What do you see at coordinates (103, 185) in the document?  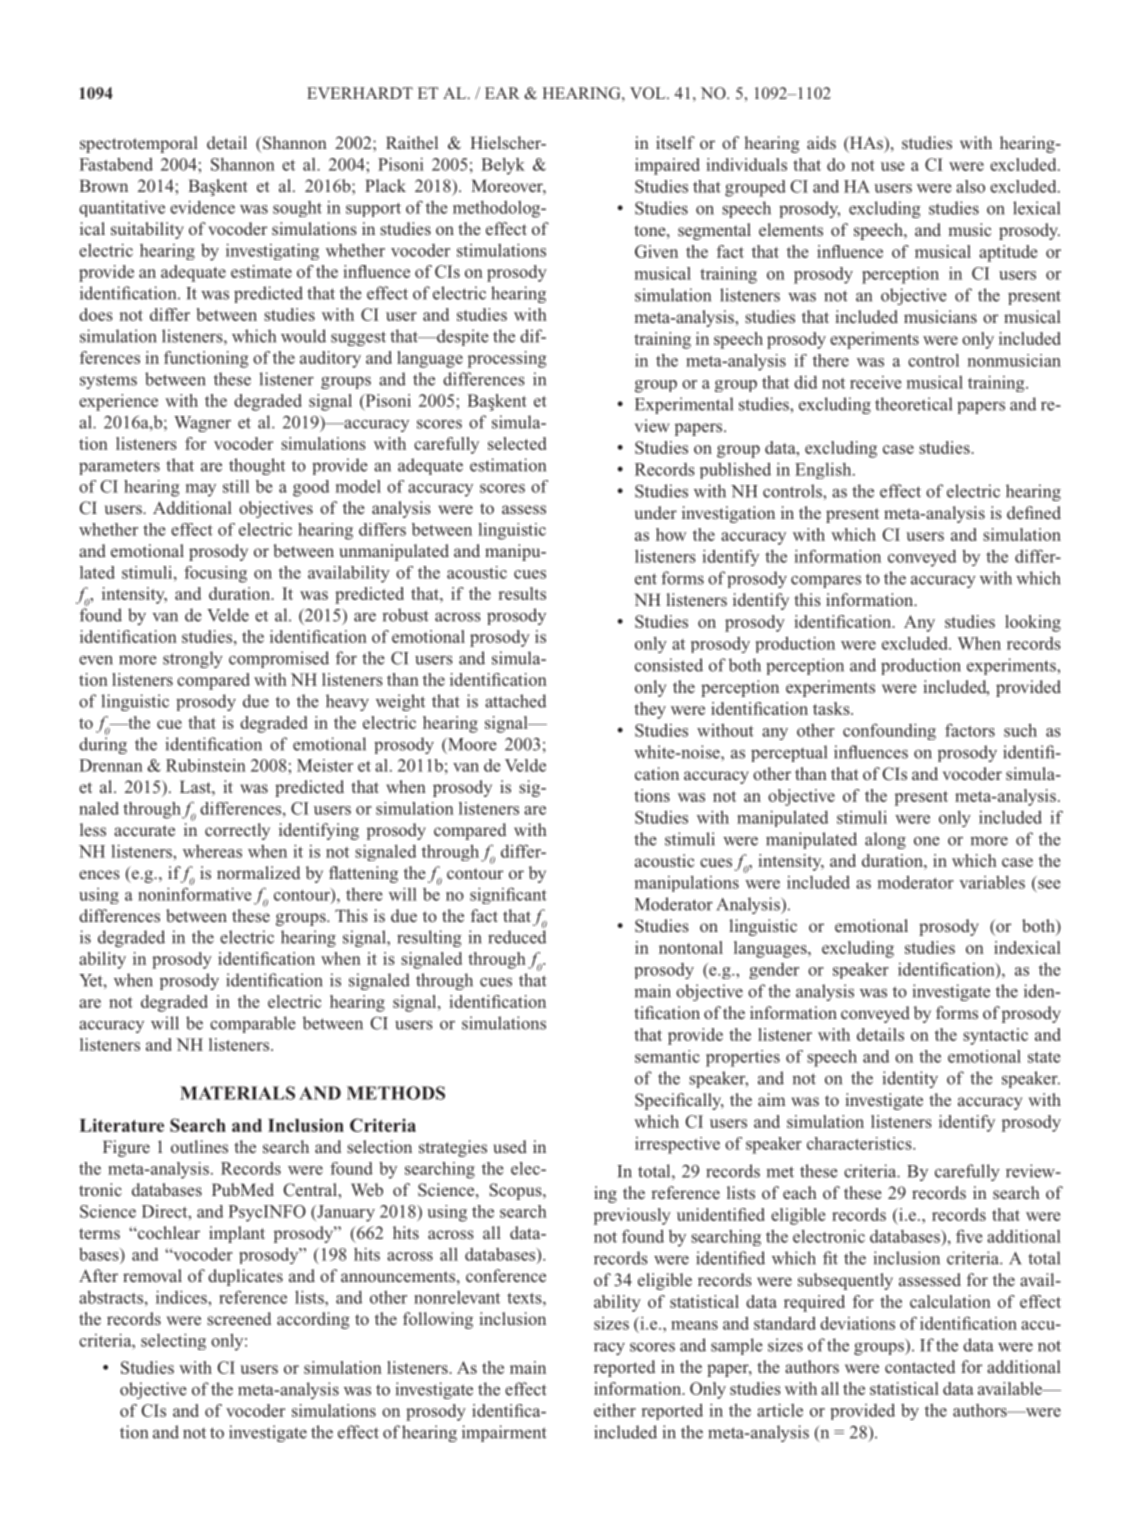 I see `Brown` at bounding box center [103, 185].
